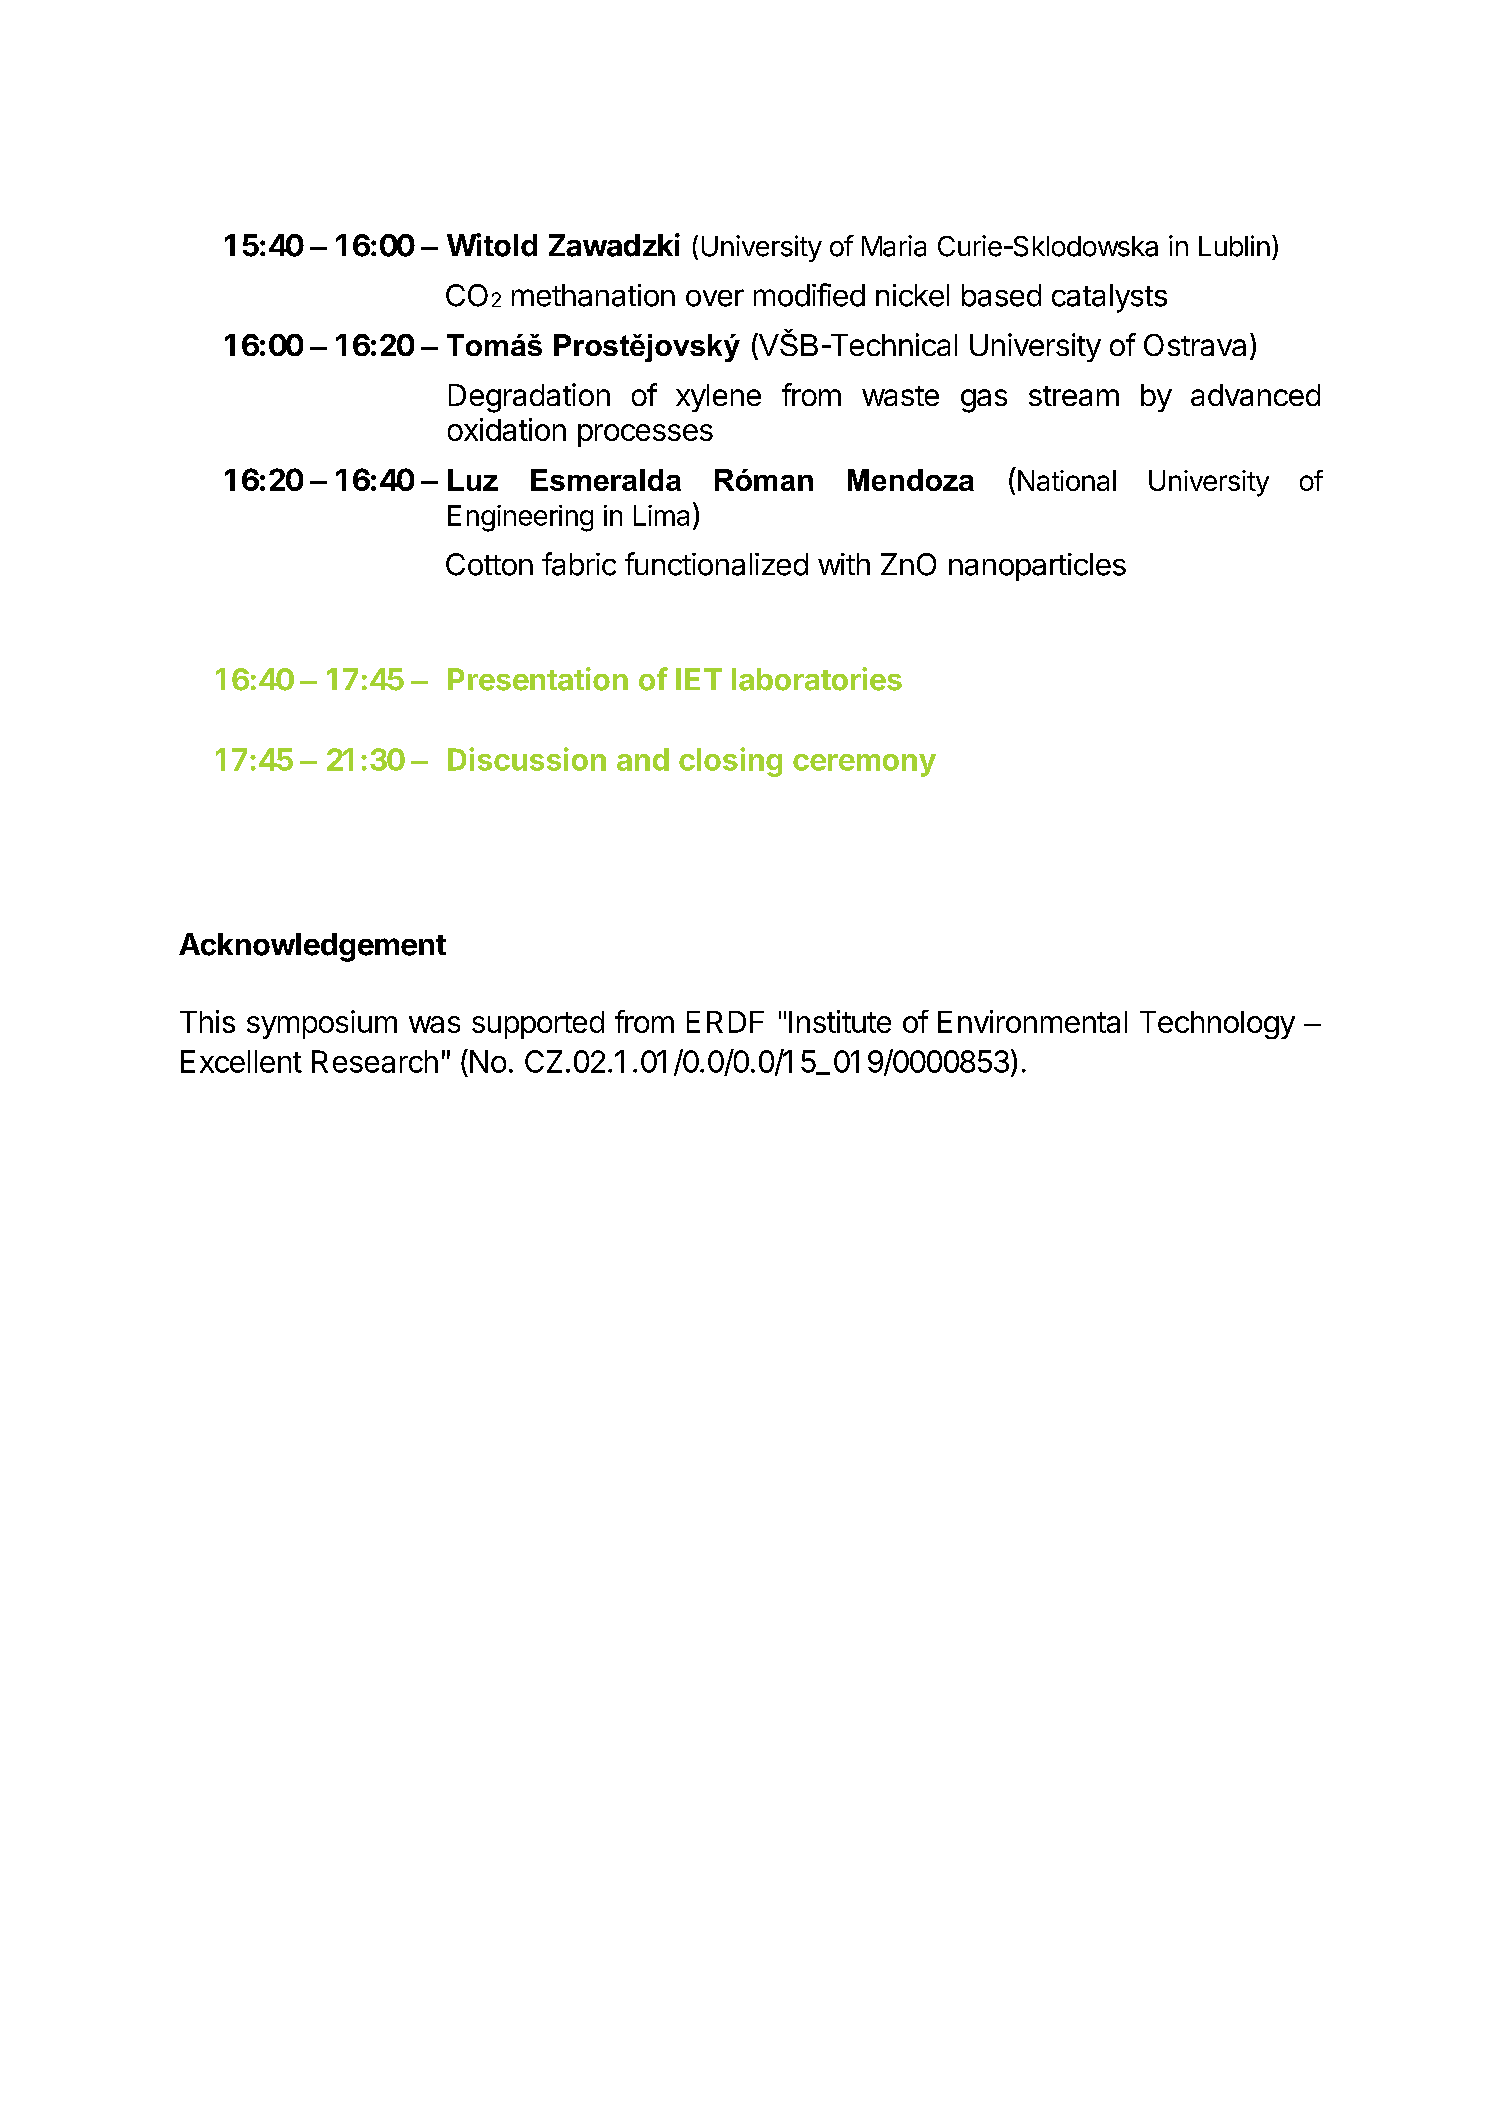  What do you see at coordinates (645, 435) in the image?
I see `processes` at bounding box center [645, 435].
